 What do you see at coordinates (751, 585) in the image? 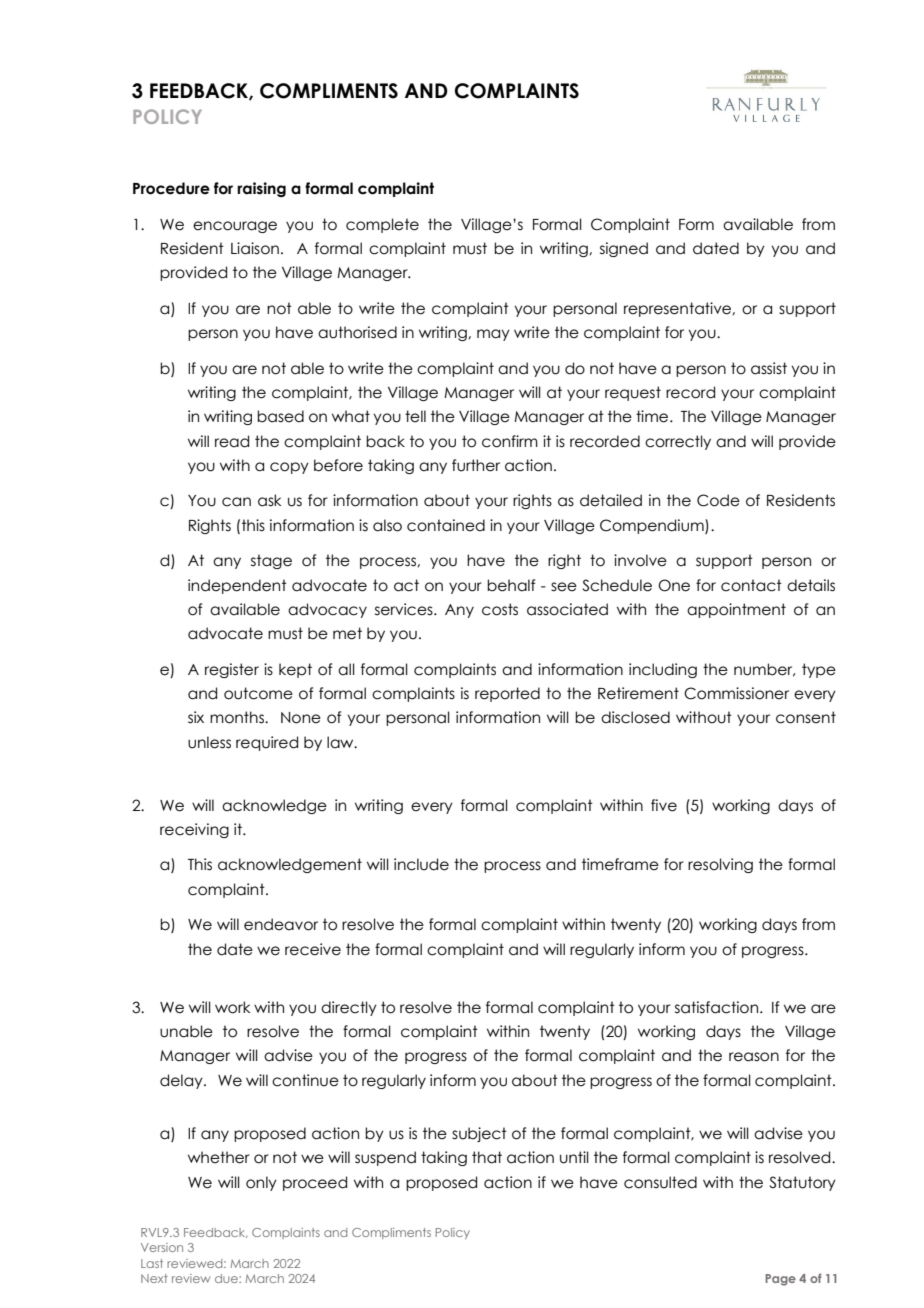
I see `contact` at bounding box center [751, 585].
